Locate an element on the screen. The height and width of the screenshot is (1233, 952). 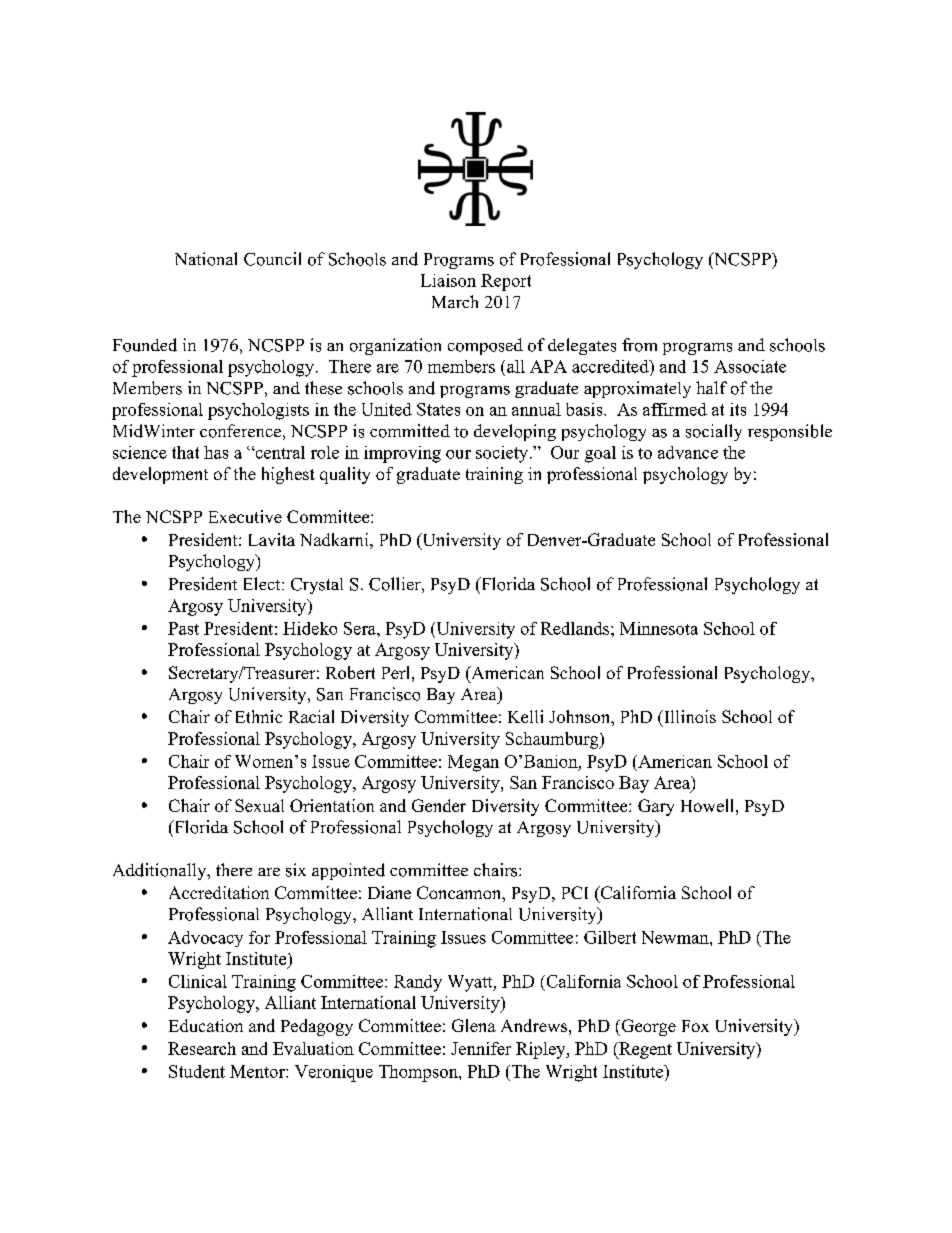
Liaison is located at coordinates (448, 280).
